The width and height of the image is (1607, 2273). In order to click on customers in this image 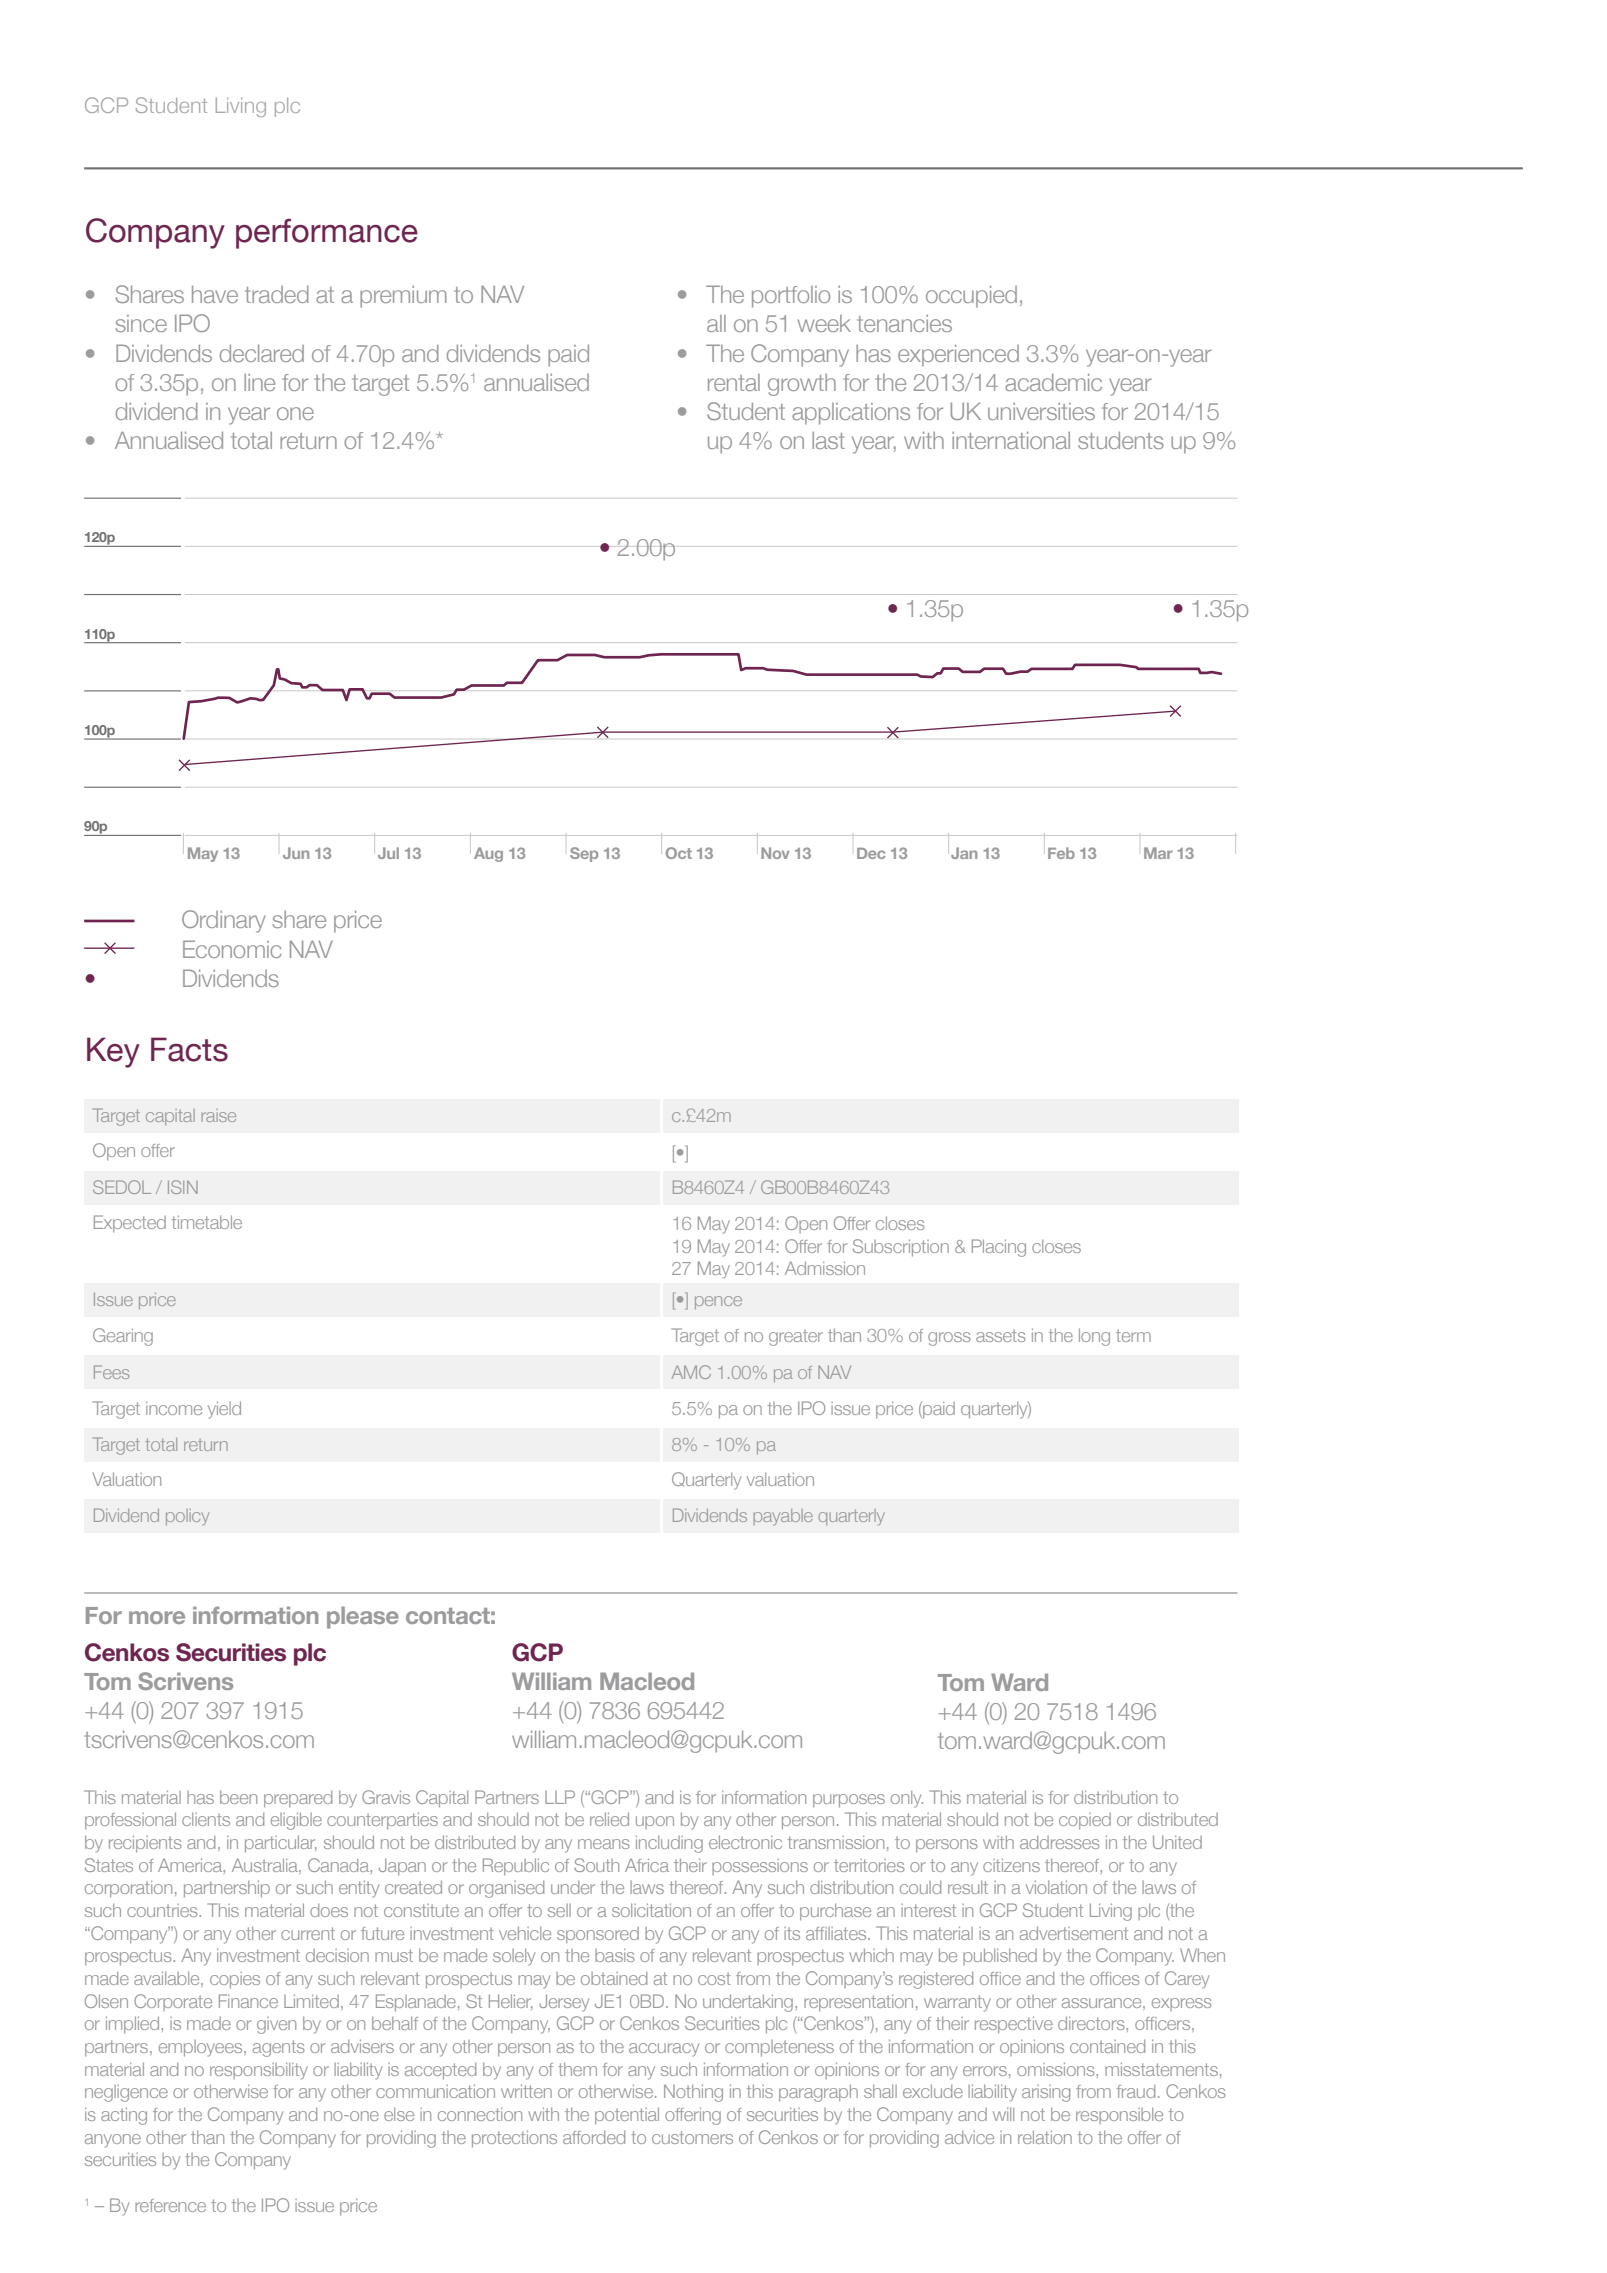, I will do `click(692, 2137)`.
